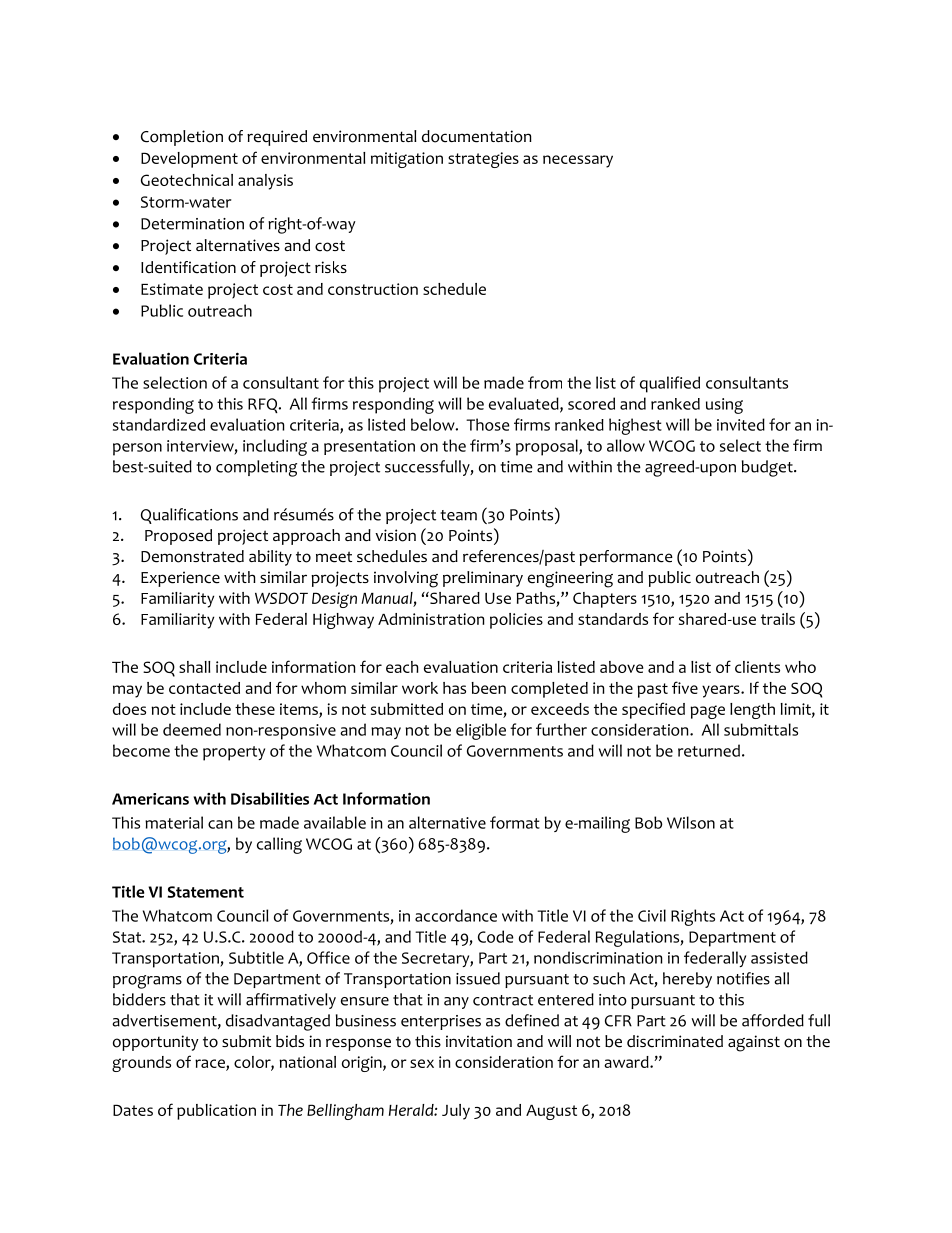 The height and width of the screenshot is (1233, 952). Describe the element at coordinates (431, 619) in the screenshot. I see `Administration` at that location.
